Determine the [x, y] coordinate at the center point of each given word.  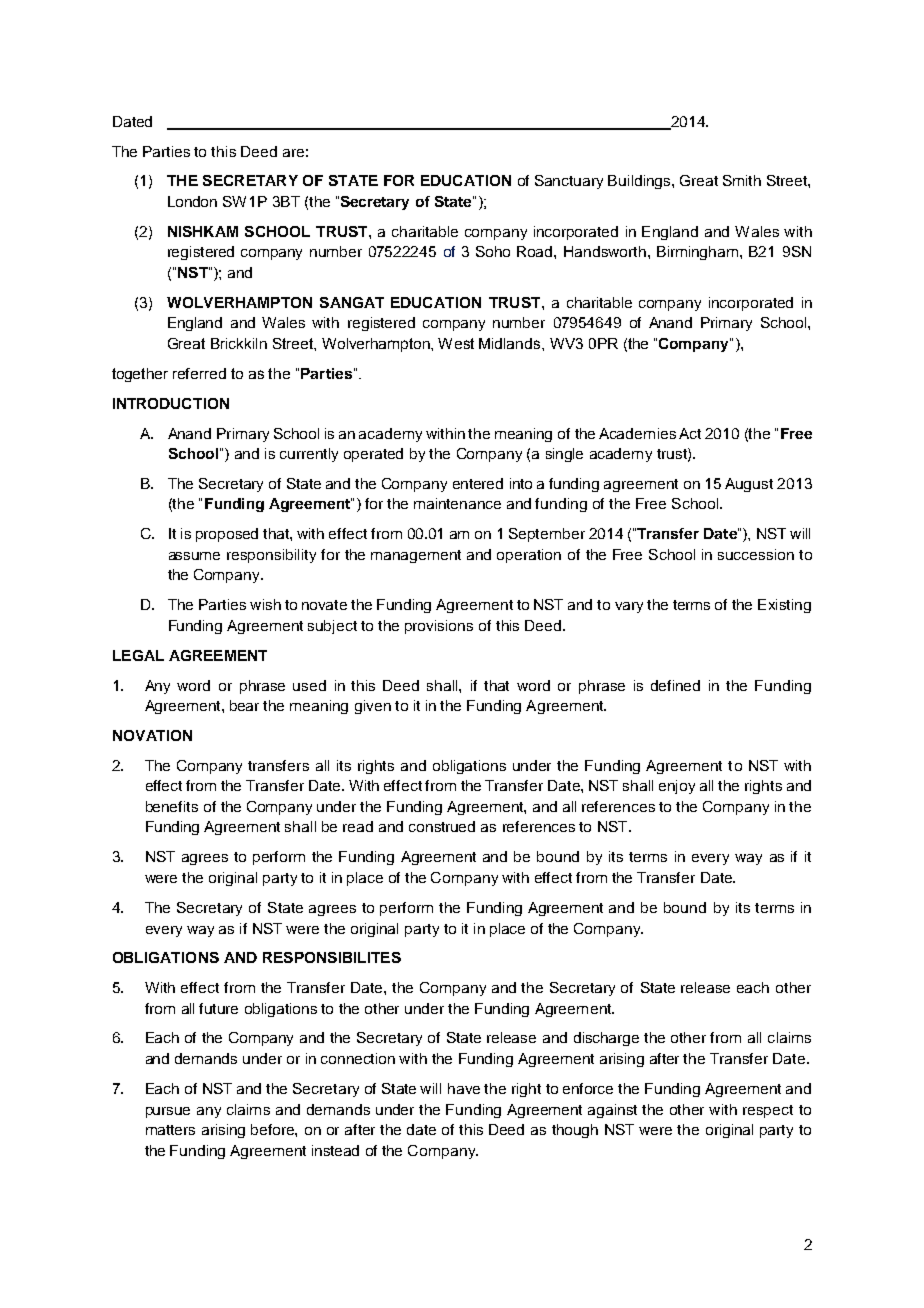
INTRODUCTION [171, 403]
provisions [439, 627]
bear [244, 705]
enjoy [677, 787]
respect [768, 1111]
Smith [742, 180]
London [192, 201]
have [464, 1088]
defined [675, 685]
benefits [172, 806]
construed [442, 826]
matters [170, 1130]
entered [478, 483]
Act [690, 433]
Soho [493, 251]
